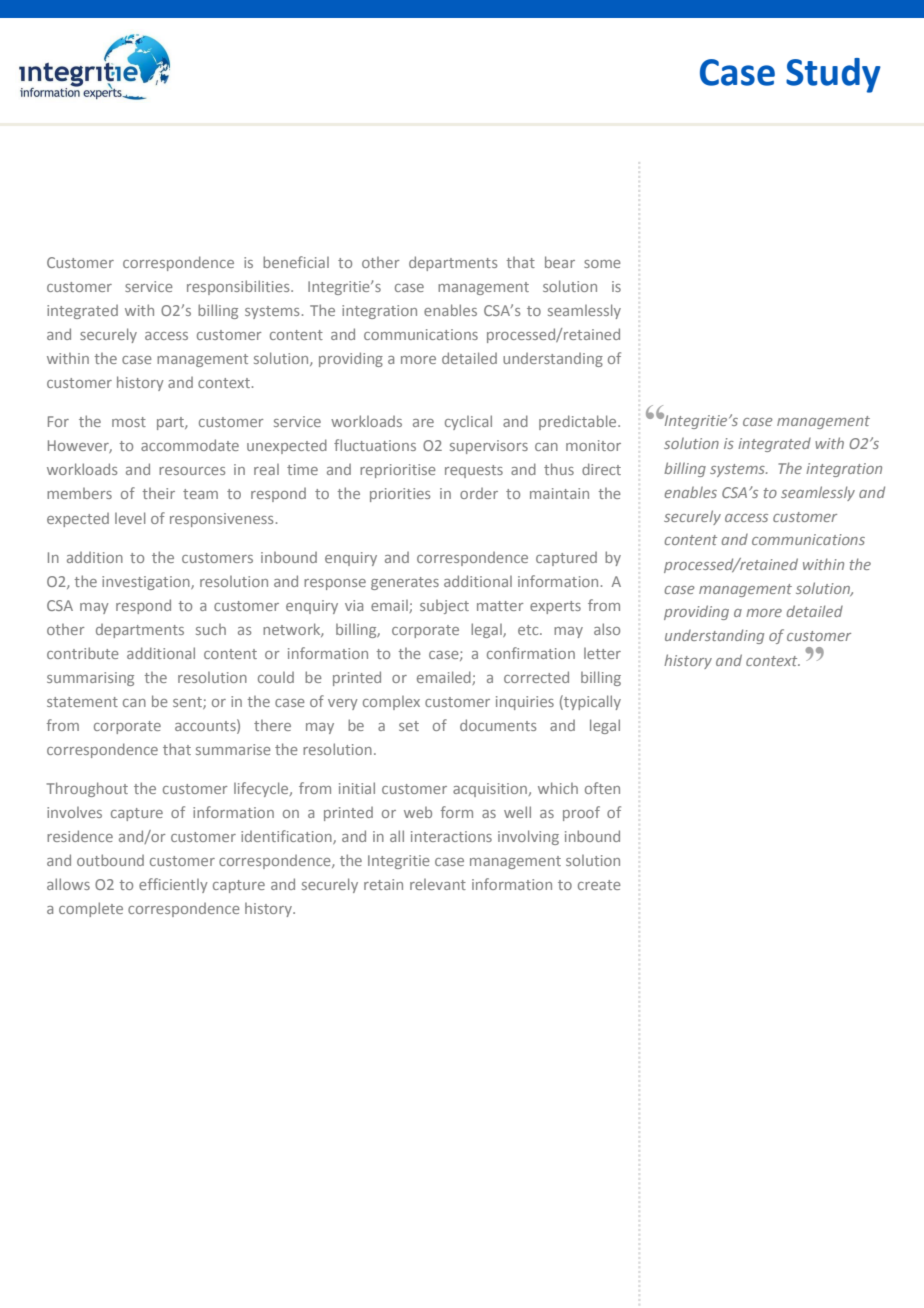 This page has height=1308, width=924. What do you see at coordinates (158, 493) in the page?
I see `their` at bounding box center [158, 493].
